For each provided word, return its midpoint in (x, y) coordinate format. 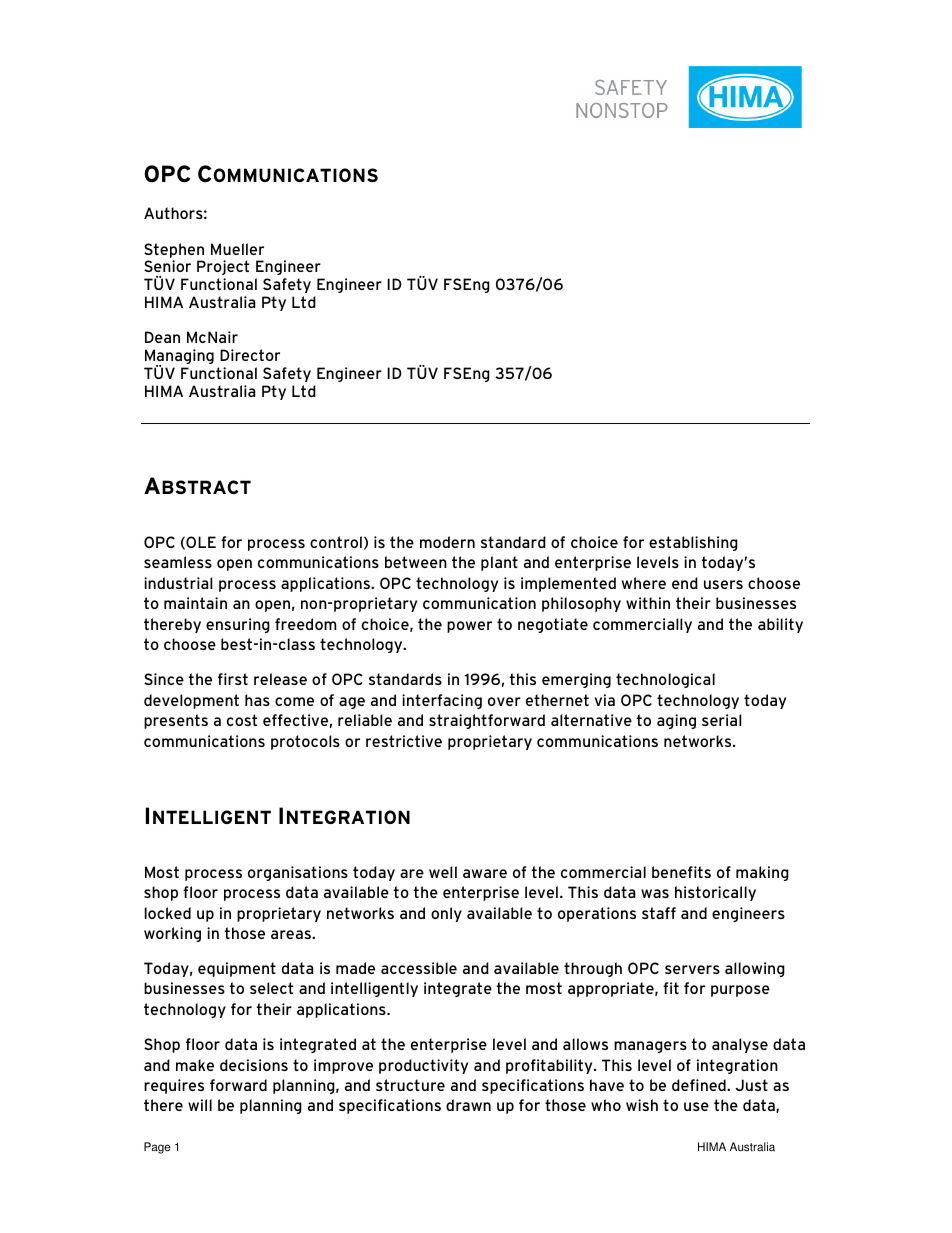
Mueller (237, 249)
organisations (298, 873)
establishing (693, 543)
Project (223, 267)
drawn (468, 1105)
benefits (681, 872)
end (685, 583)
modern (447, 542)
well (443, 872)
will (200, 1105)
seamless (178, 562)
